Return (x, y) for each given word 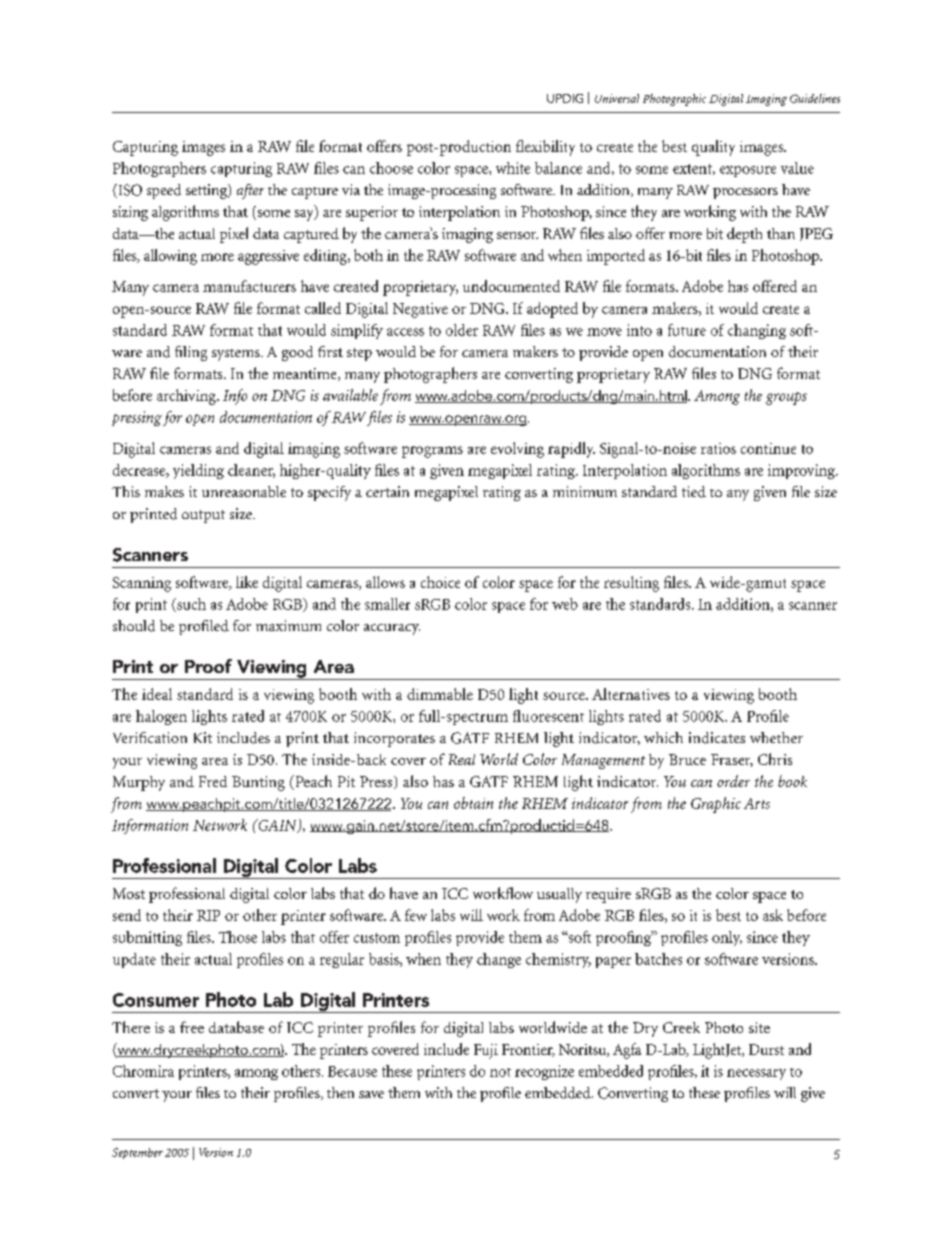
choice (440, 582)
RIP (208, 915)
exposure (748, 171)
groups (786, 398)
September (137, 1153)
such (190, 605)
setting (207, 191)
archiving (187, 397)
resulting (631, 584)
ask (773, 915)
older (462, 330)
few (416, 915)
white (513, 168)
